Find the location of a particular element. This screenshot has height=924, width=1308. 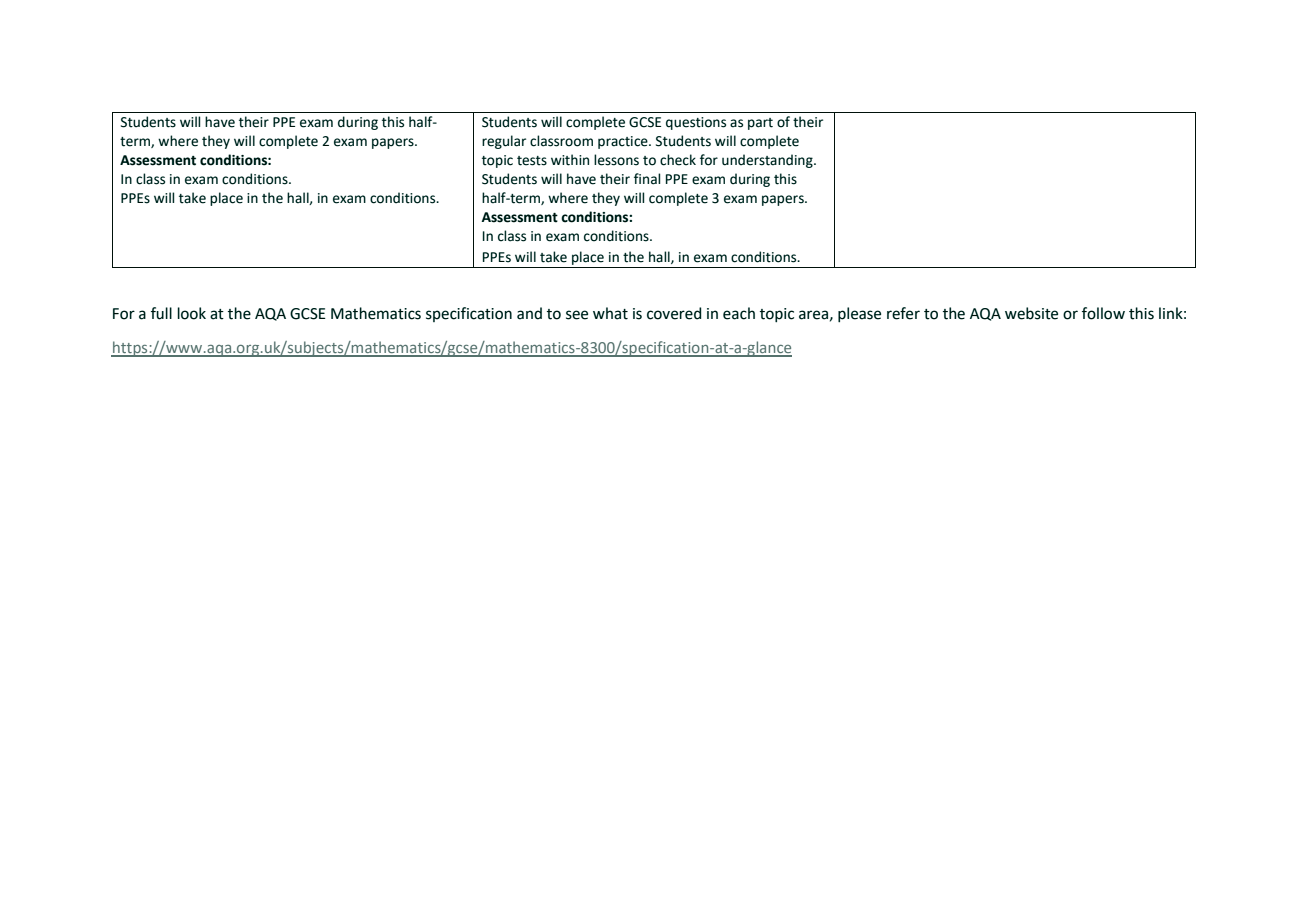

tests is located at coordinates (532, 161).
